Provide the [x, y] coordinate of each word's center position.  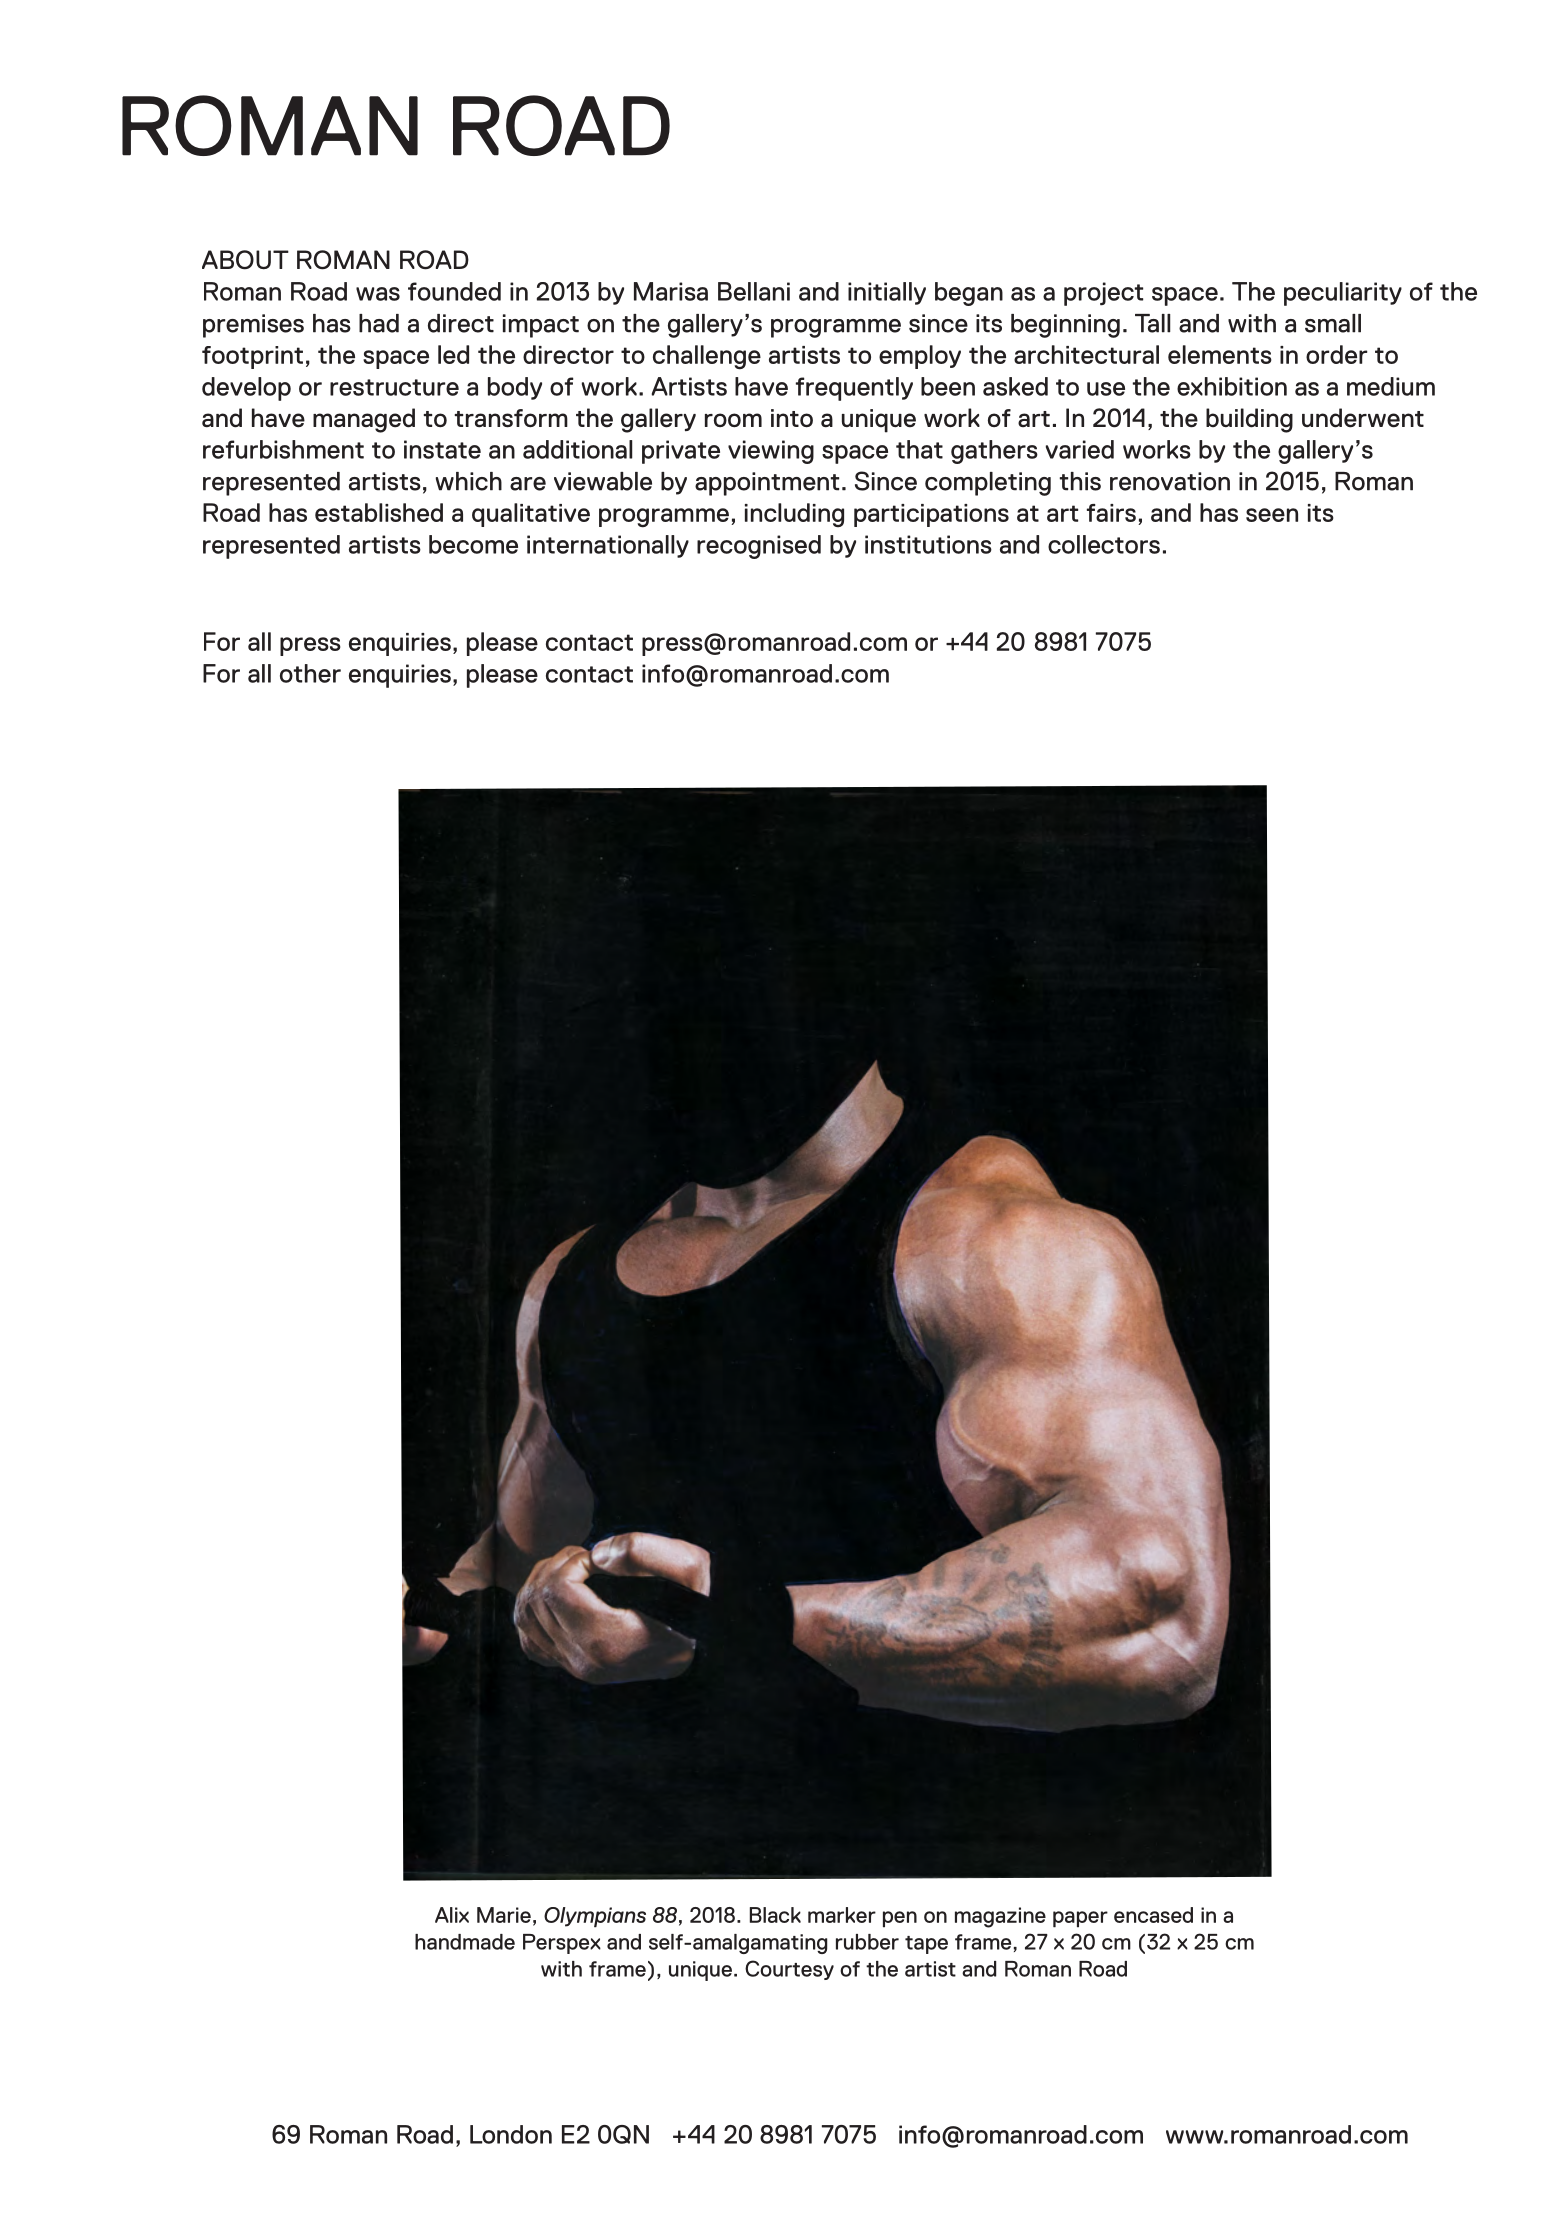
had [379, 323]
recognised [759, 547]
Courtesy [789, 1970]
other [310, 673]
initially [887, 293]
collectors [1104, 544]
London [511, 2134]
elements [1220, 354]
